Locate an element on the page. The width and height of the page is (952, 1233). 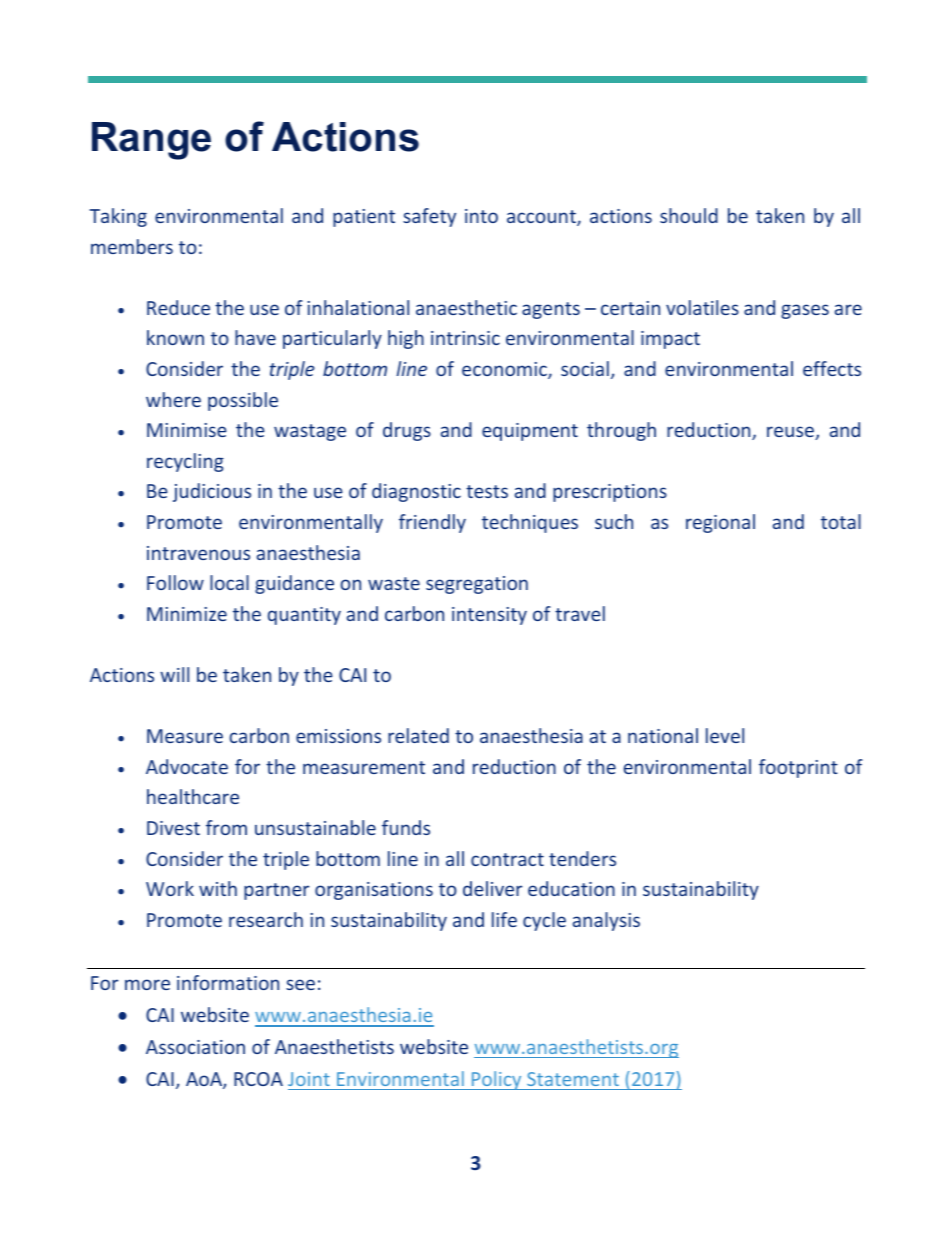
Range is located at coordinates (151, 141).
